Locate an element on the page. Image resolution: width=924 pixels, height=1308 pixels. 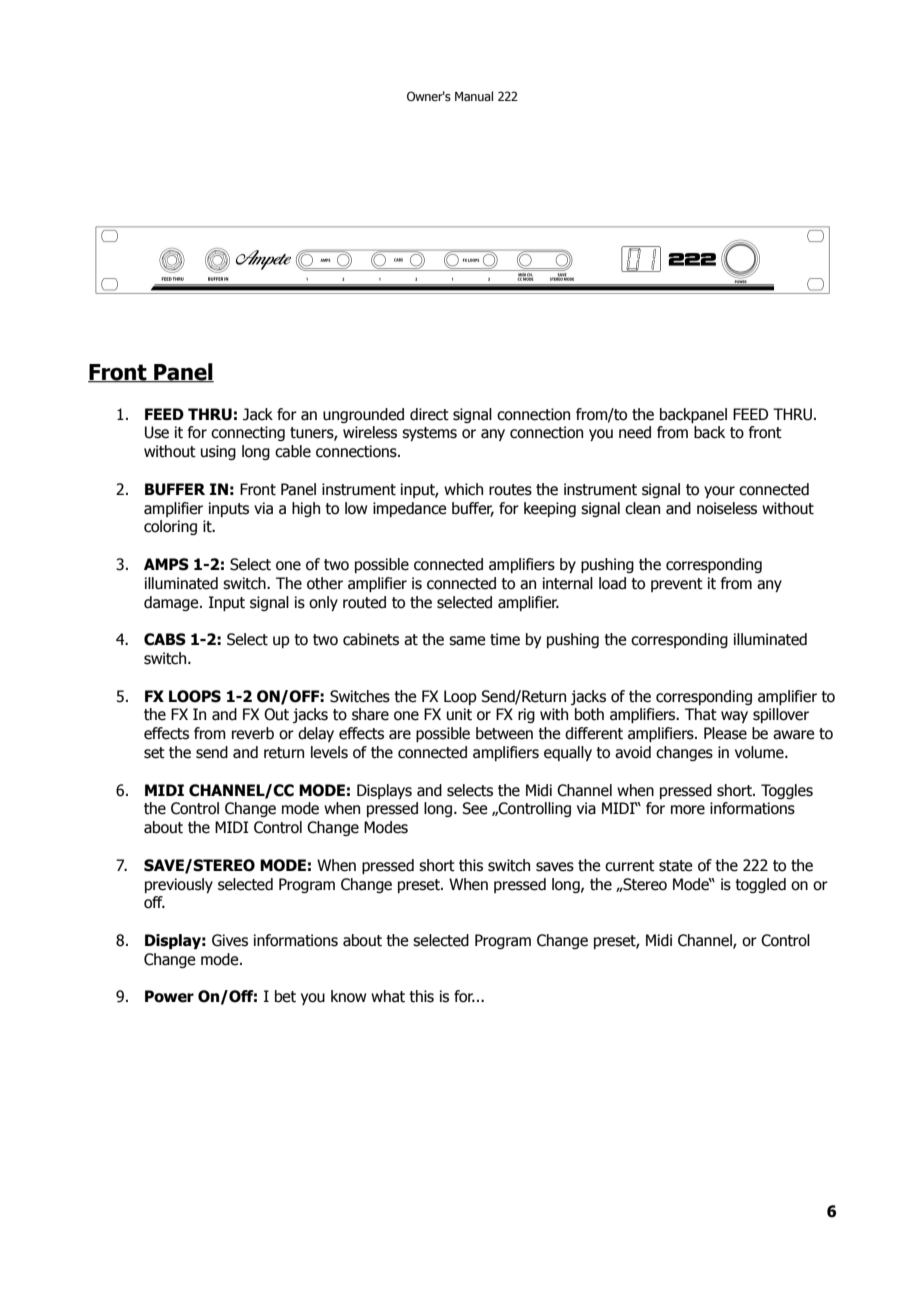
Gives is located at coordinates (230, 940).
